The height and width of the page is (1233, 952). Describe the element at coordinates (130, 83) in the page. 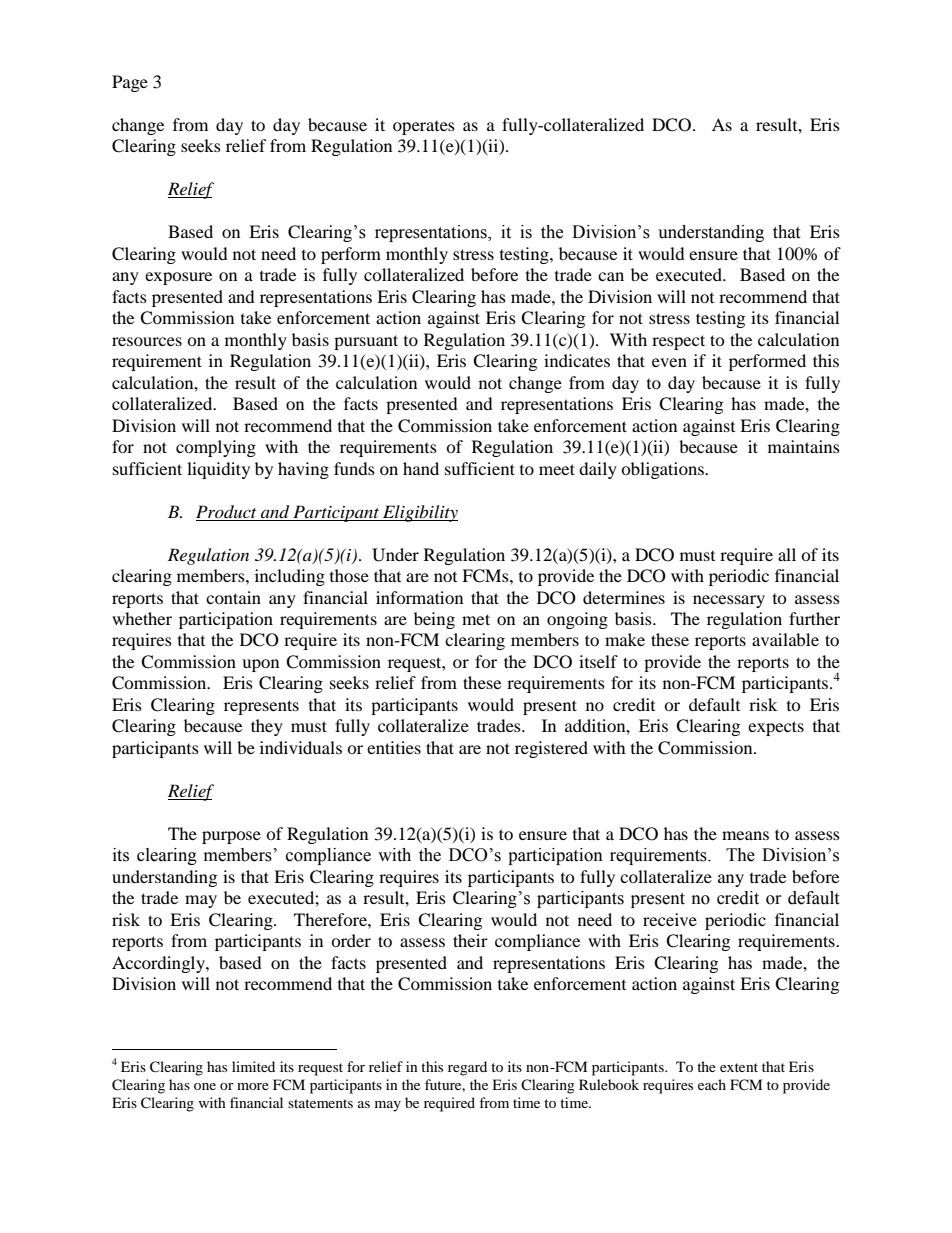

I see `Page` at that location.
